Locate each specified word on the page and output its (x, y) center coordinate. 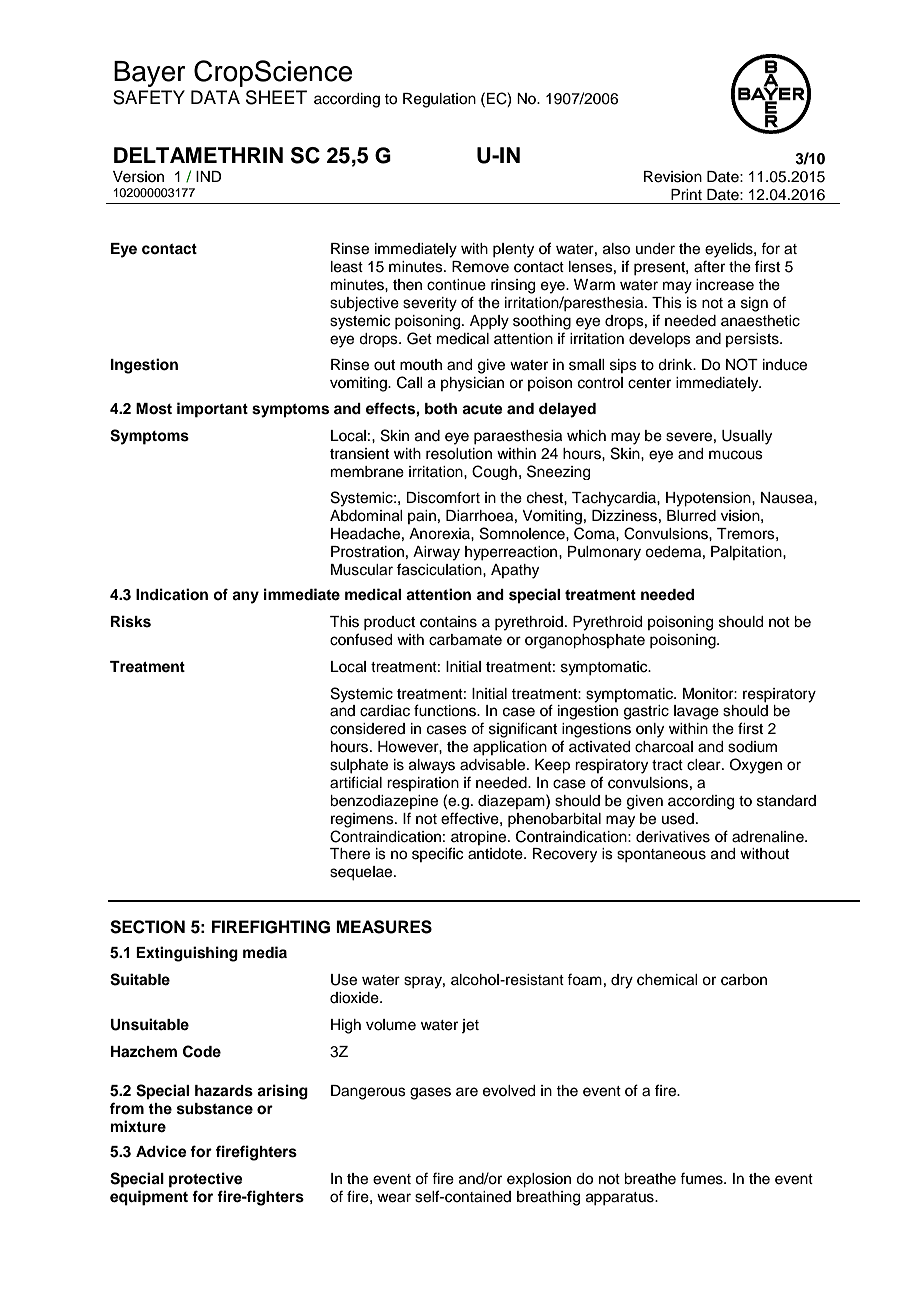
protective (206, 1180)
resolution (459, 454)
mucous (736, 455)
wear (394, 1198)
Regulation (439, 100)
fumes (702, 1178)
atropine (480, 838)
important (212, 410)
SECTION (147, 927)
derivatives (673, 837)
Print (686, 194)
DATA (215, 97)
